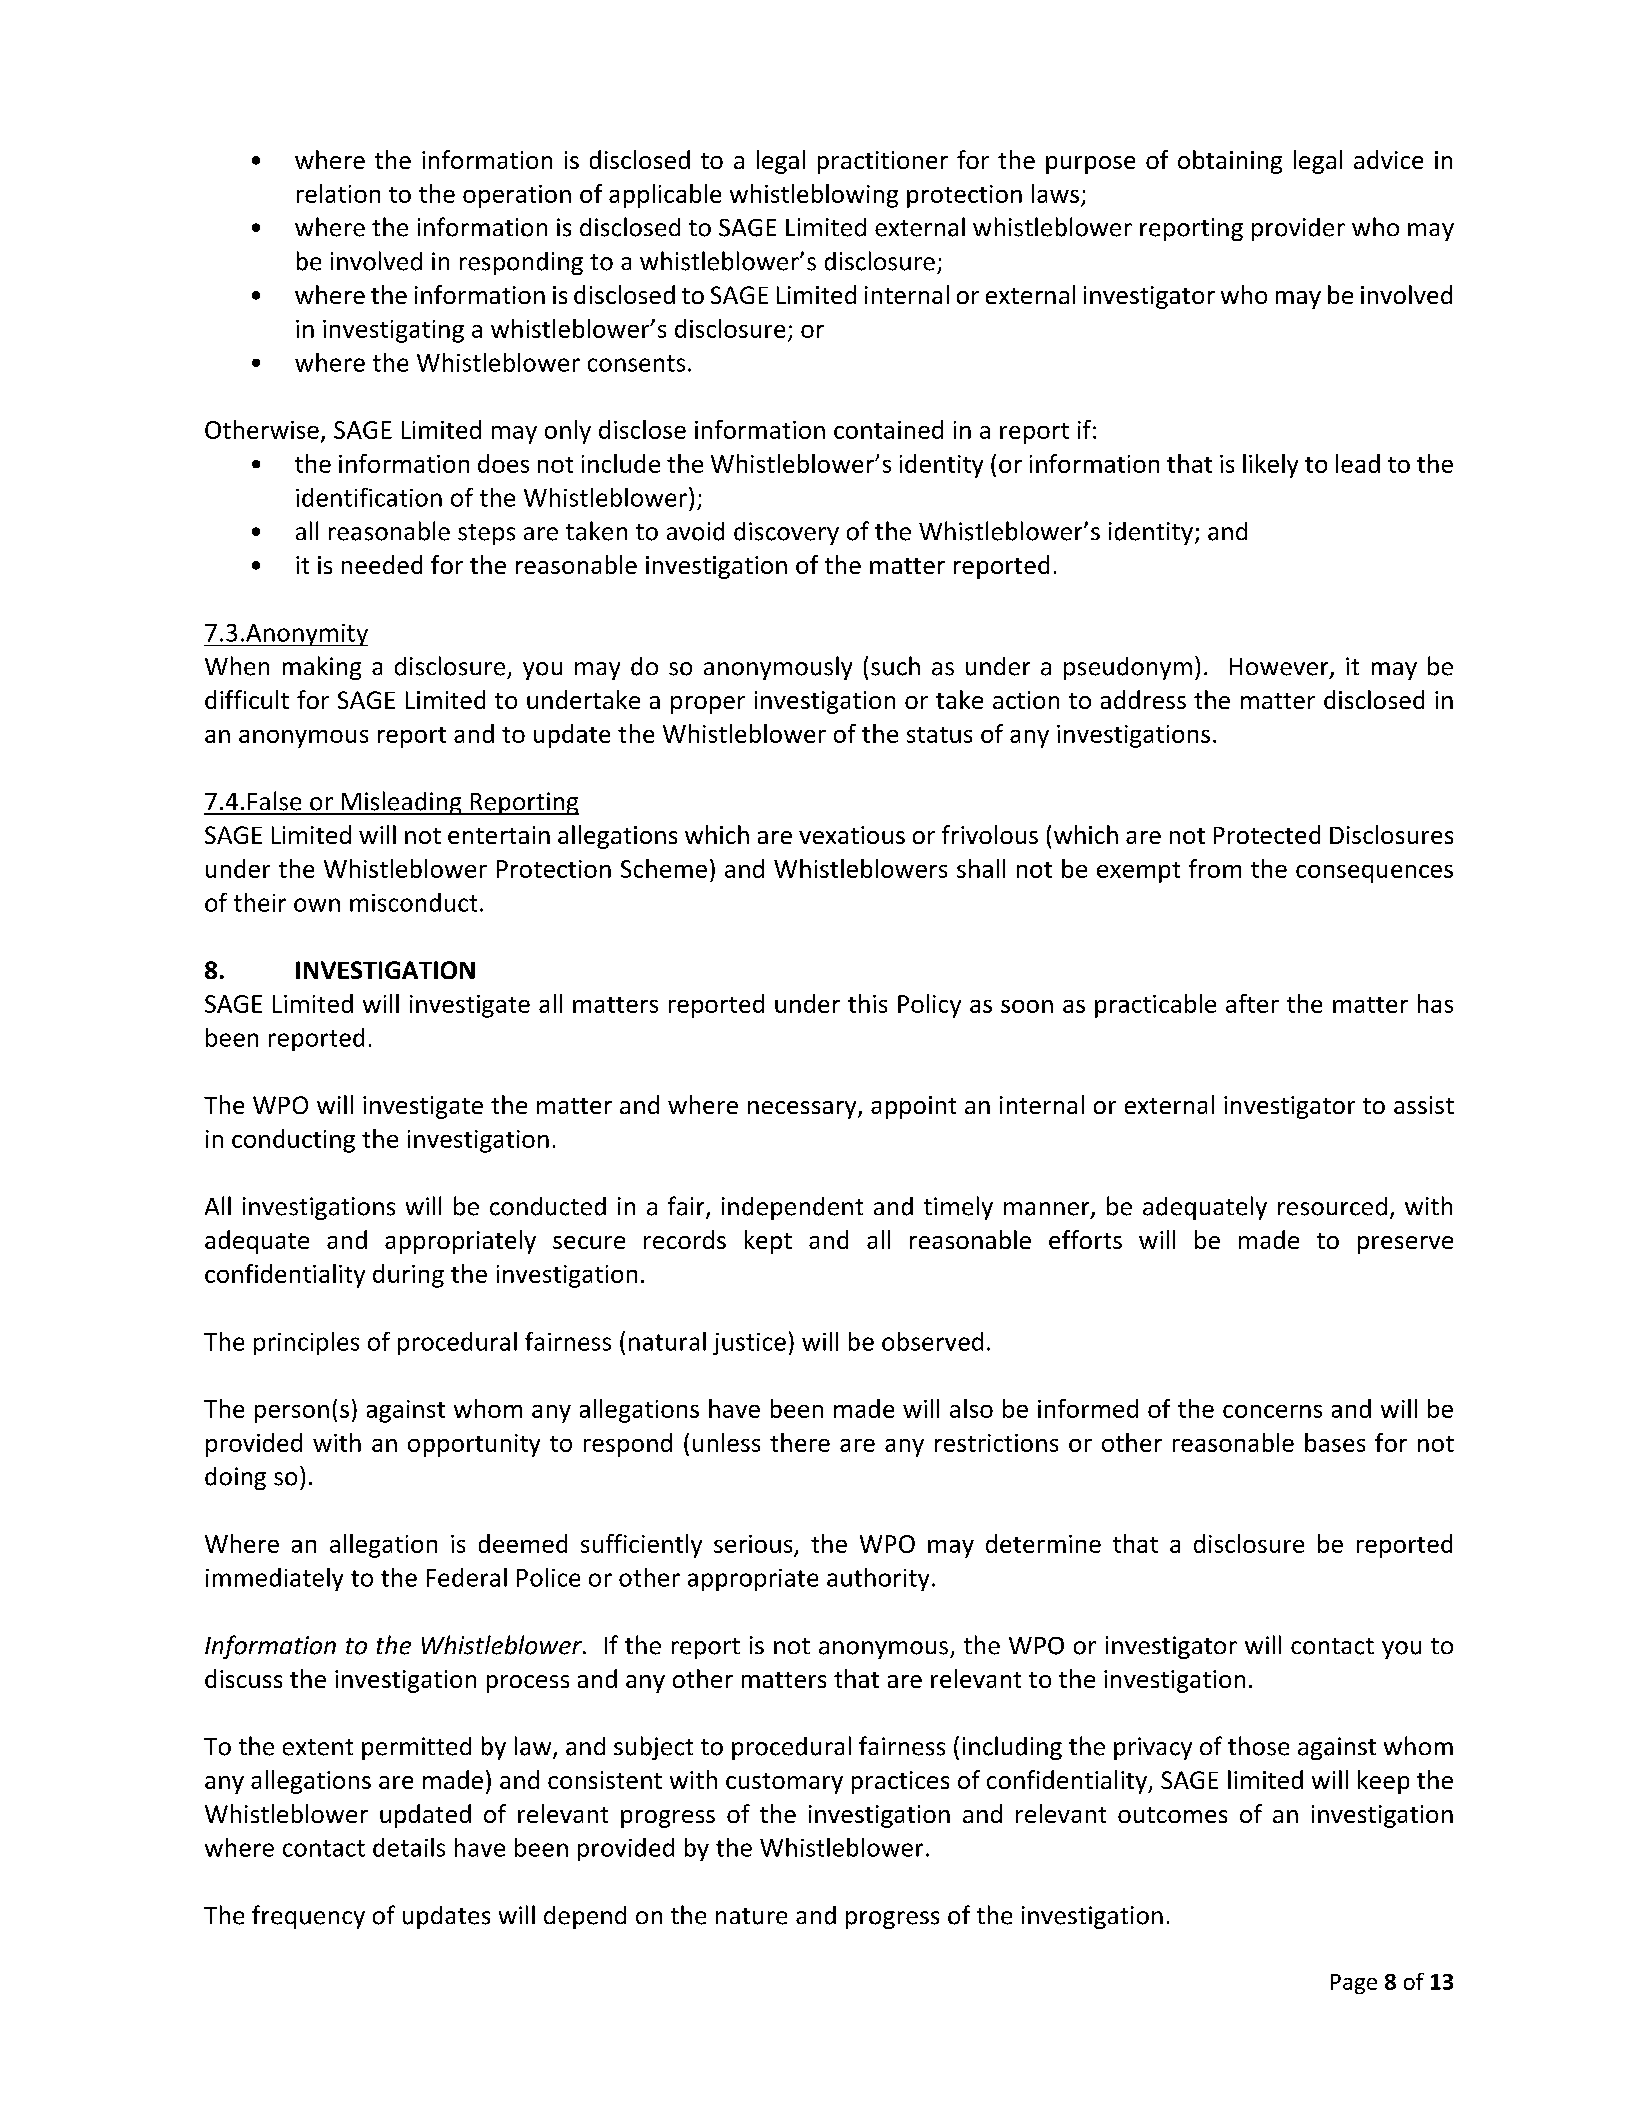 The image size is (1637, 2118). I want to click on However, so click(1280, 668).
